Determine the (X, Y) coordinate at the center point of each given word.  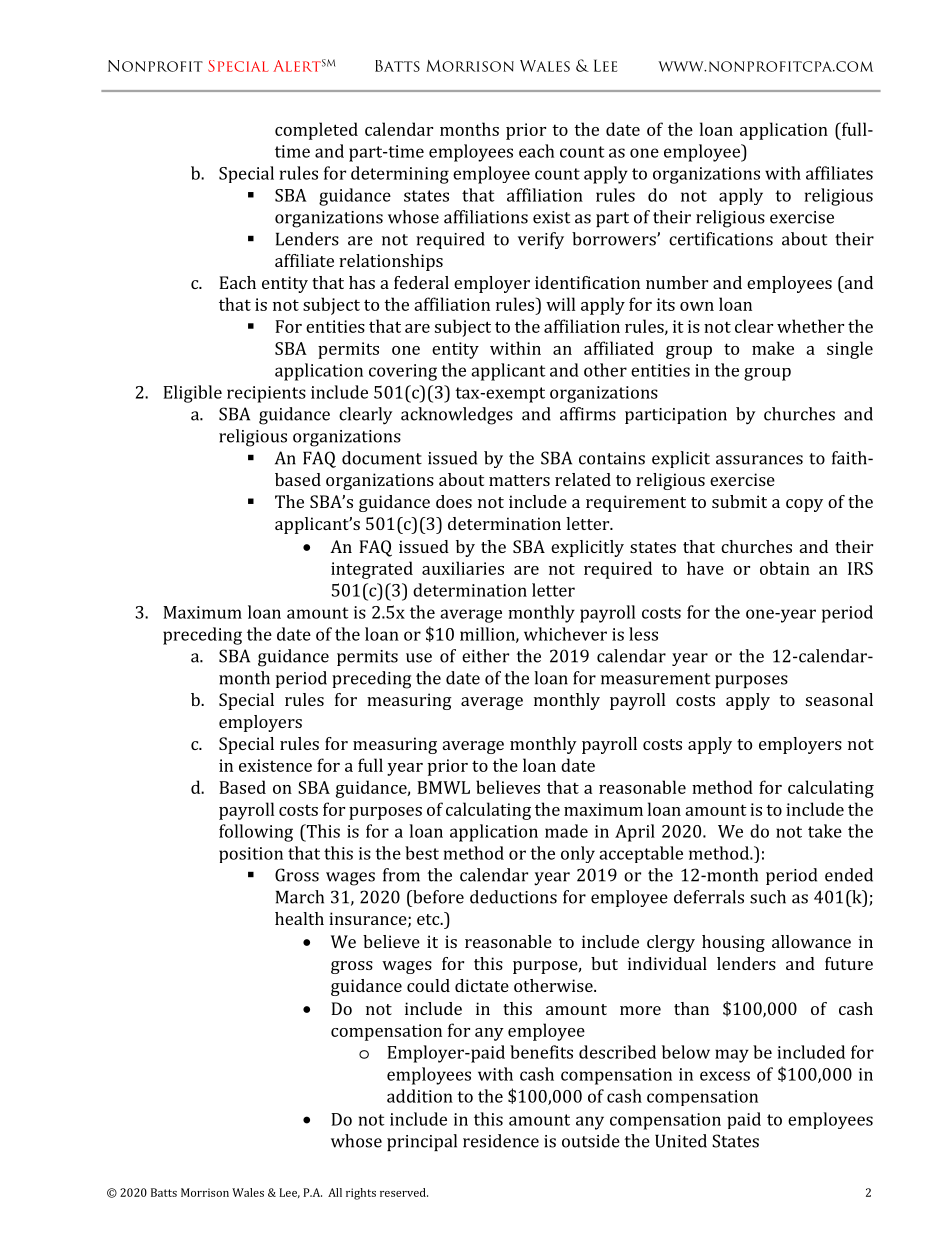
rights (361, 1194)
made (566, 831)
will (560, 304)
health (299, 918)
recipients (266, 394)
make (773, 348)
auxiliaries (463, 568)
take (825, 831)
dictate (482, 985)
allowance (811, 941)
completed (316, 131)
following (256, 833)
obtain (785, 568)
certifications (721, 239)
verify (541, 240)
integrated (372, 570)
